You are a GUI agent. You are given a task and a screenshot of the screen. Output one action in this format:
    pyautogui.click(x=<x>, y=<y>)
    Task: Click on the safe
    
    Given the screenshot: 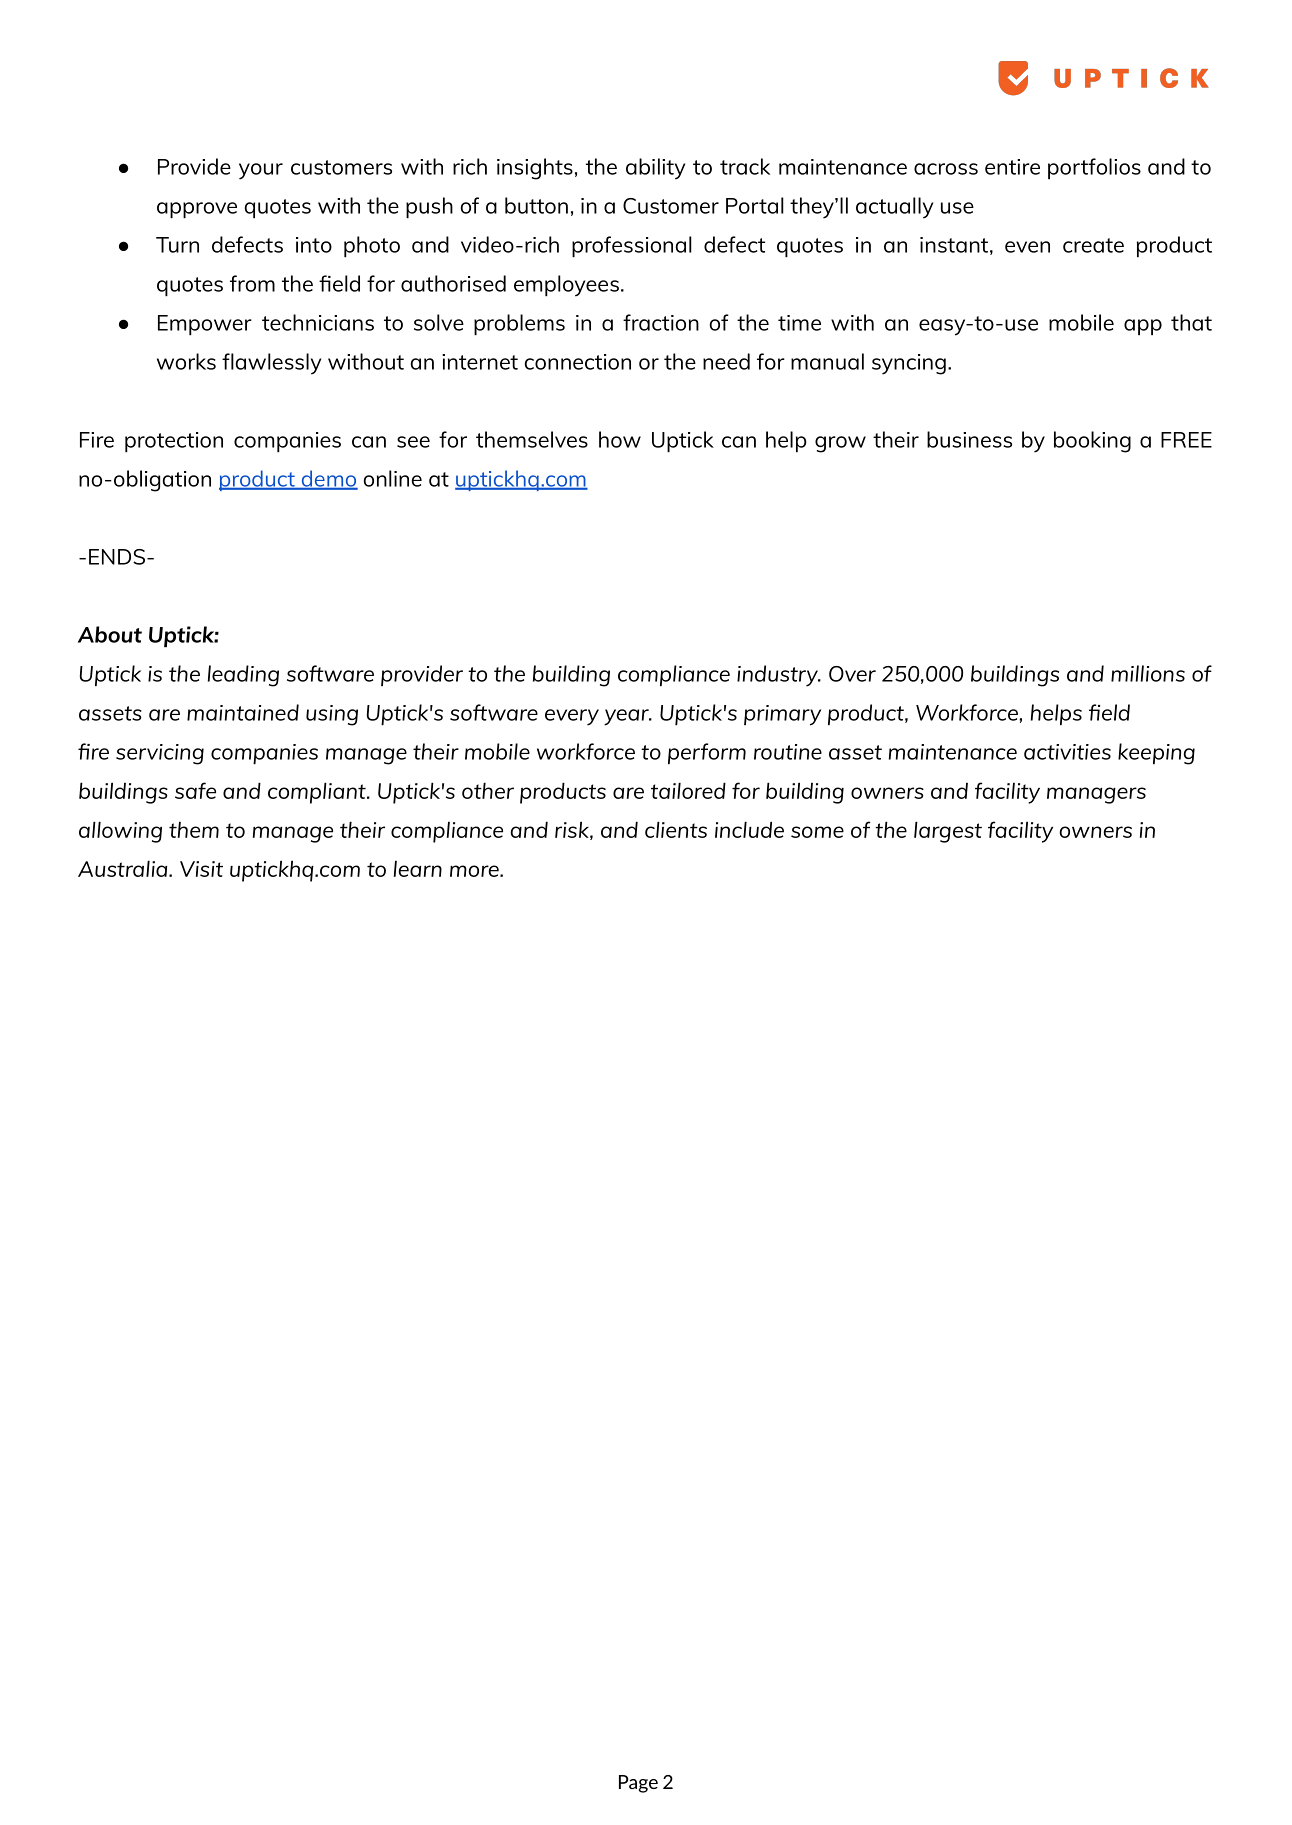 What is the action you would take?
    pyautogui.click(x=195, y=790)
